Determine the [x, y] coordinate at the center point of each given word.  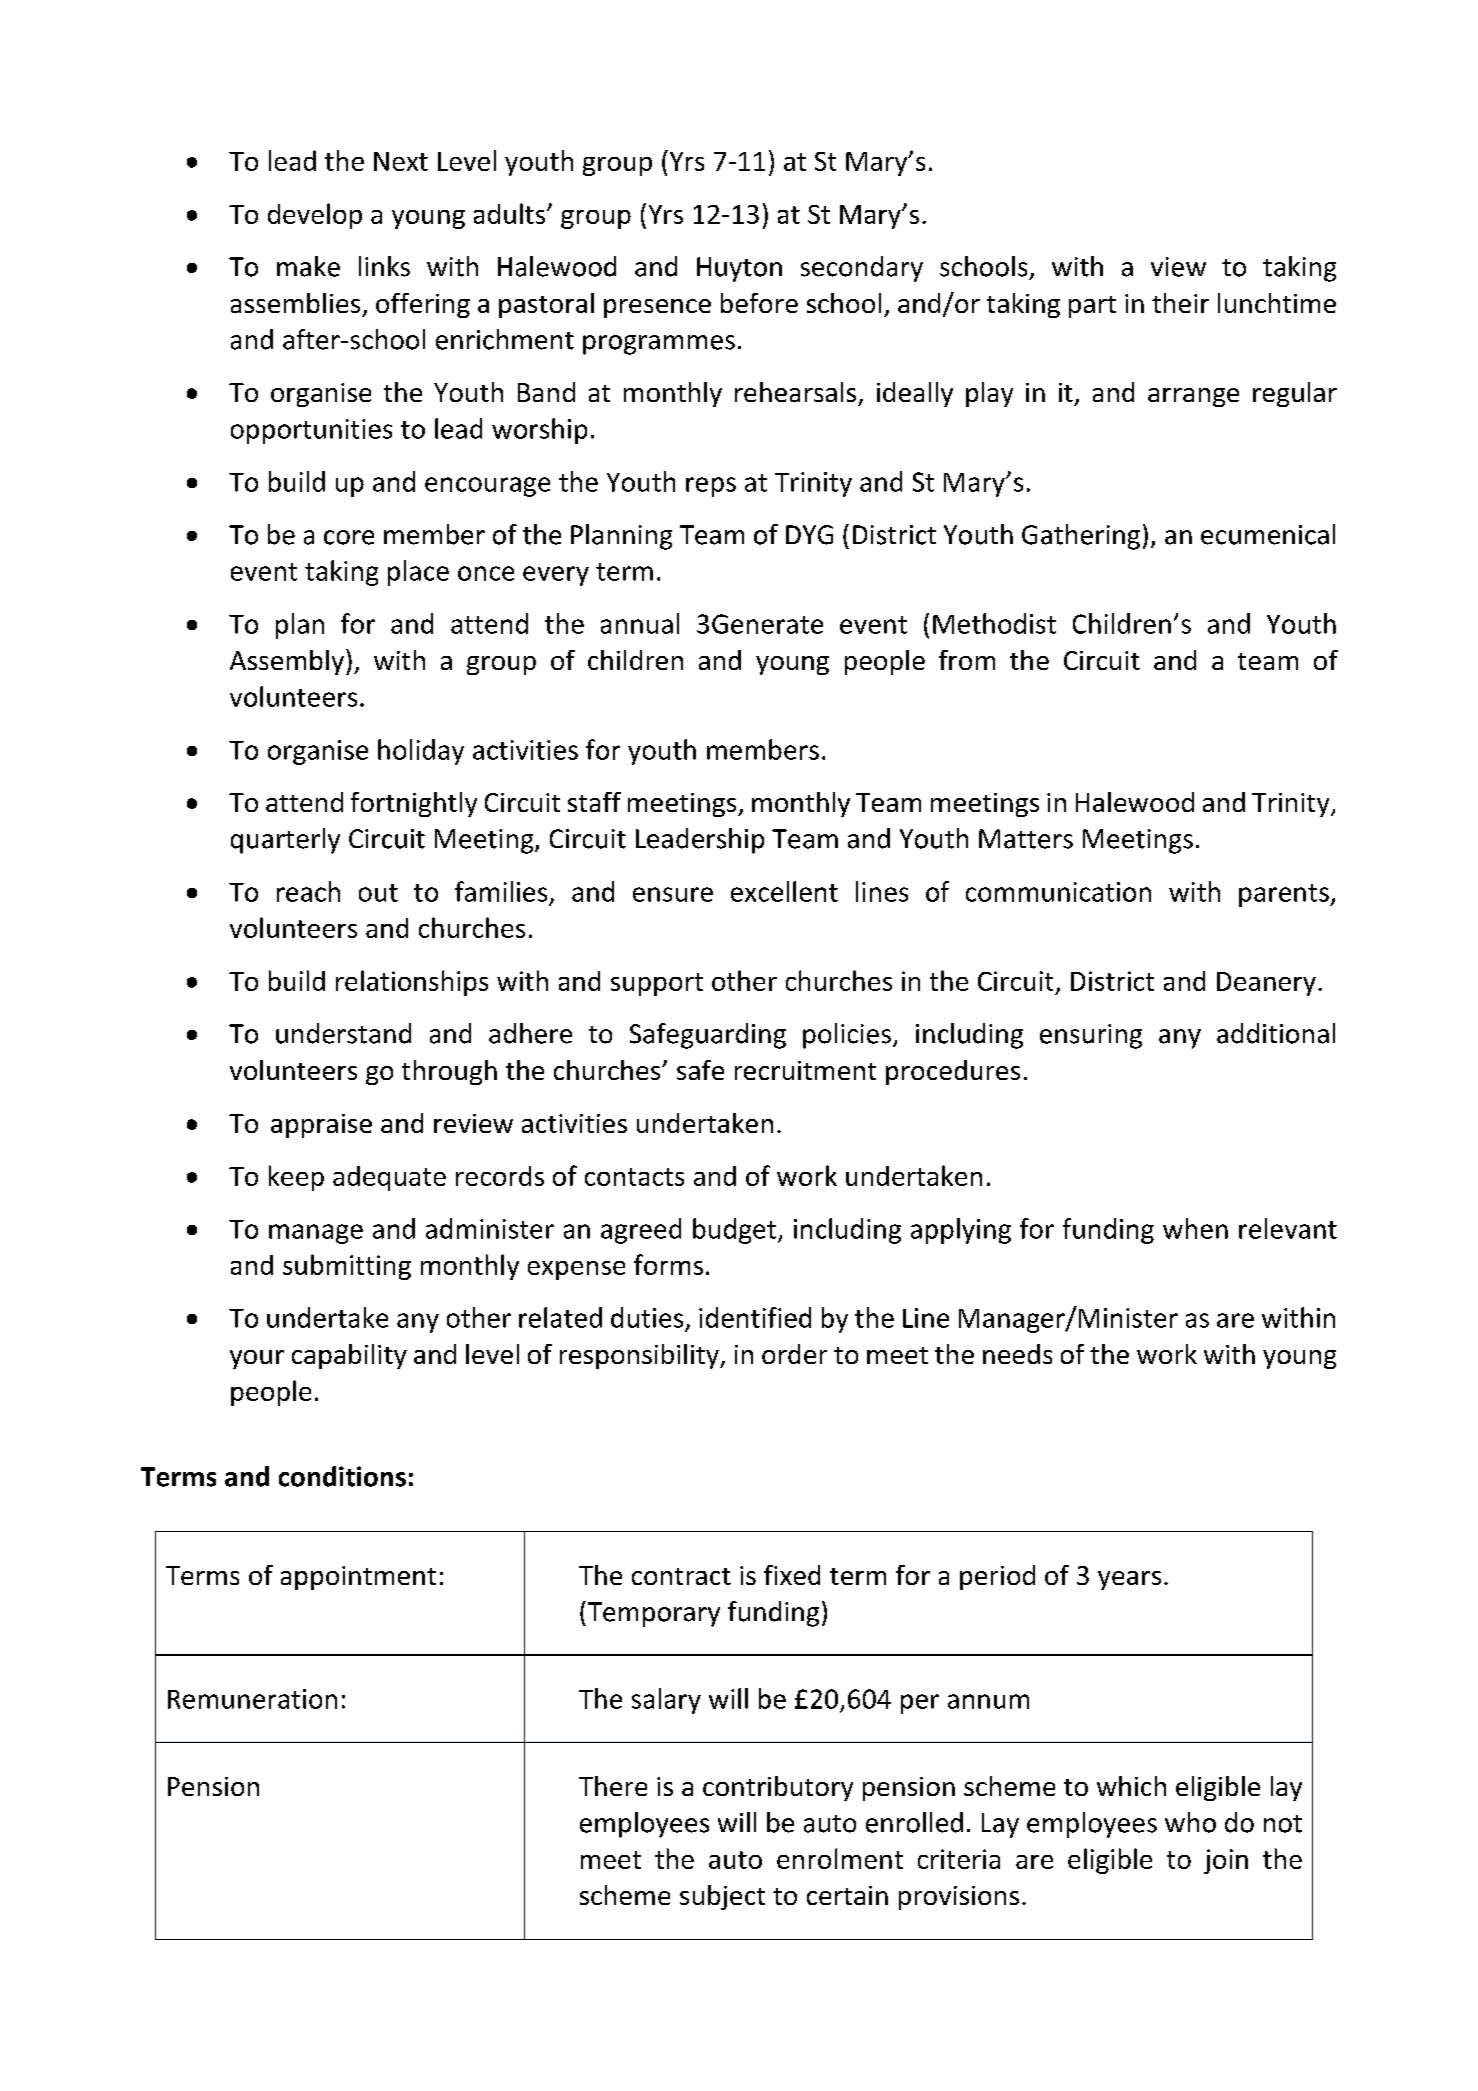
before [759, 303]
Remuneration [252, 1699]
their [1180, 303]
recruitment [805, 1070]
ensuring [1091, 1036]
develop [315, 216]
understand [343, 1033]
